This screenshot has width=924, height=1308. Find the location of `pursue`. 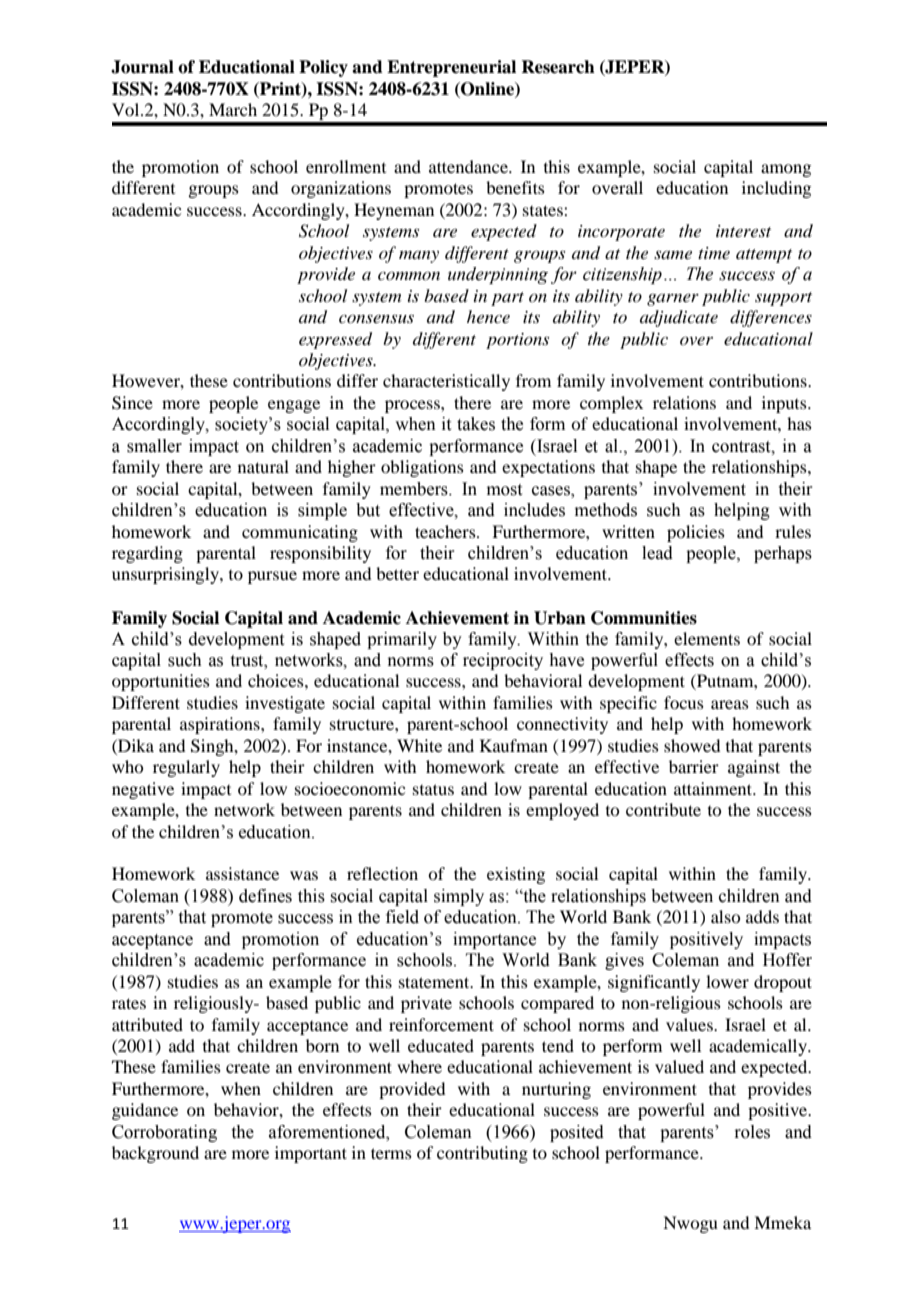

pursue is located at coordinates (272, 577).
